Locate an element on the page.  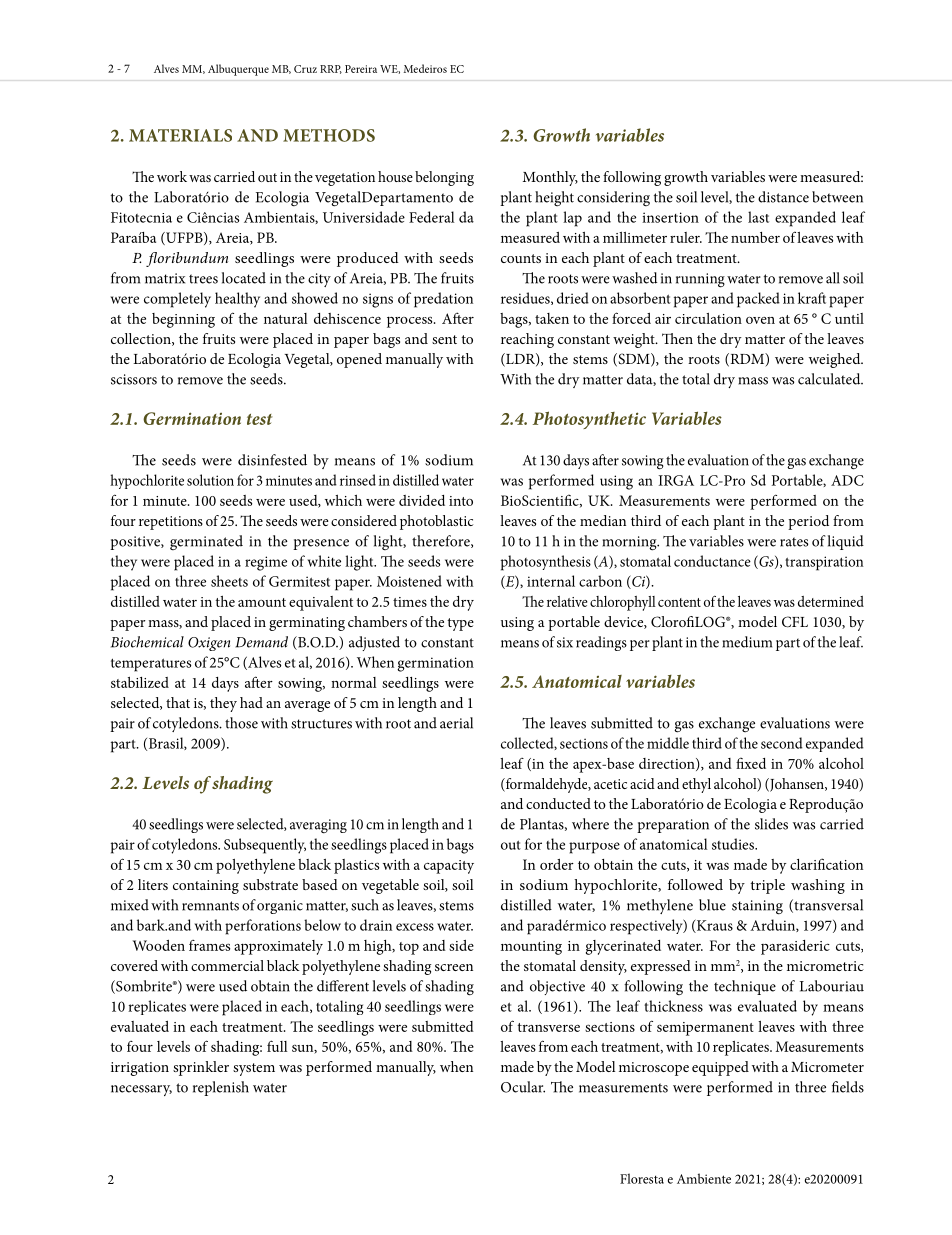
distance is located at coordinates (783, 197).
